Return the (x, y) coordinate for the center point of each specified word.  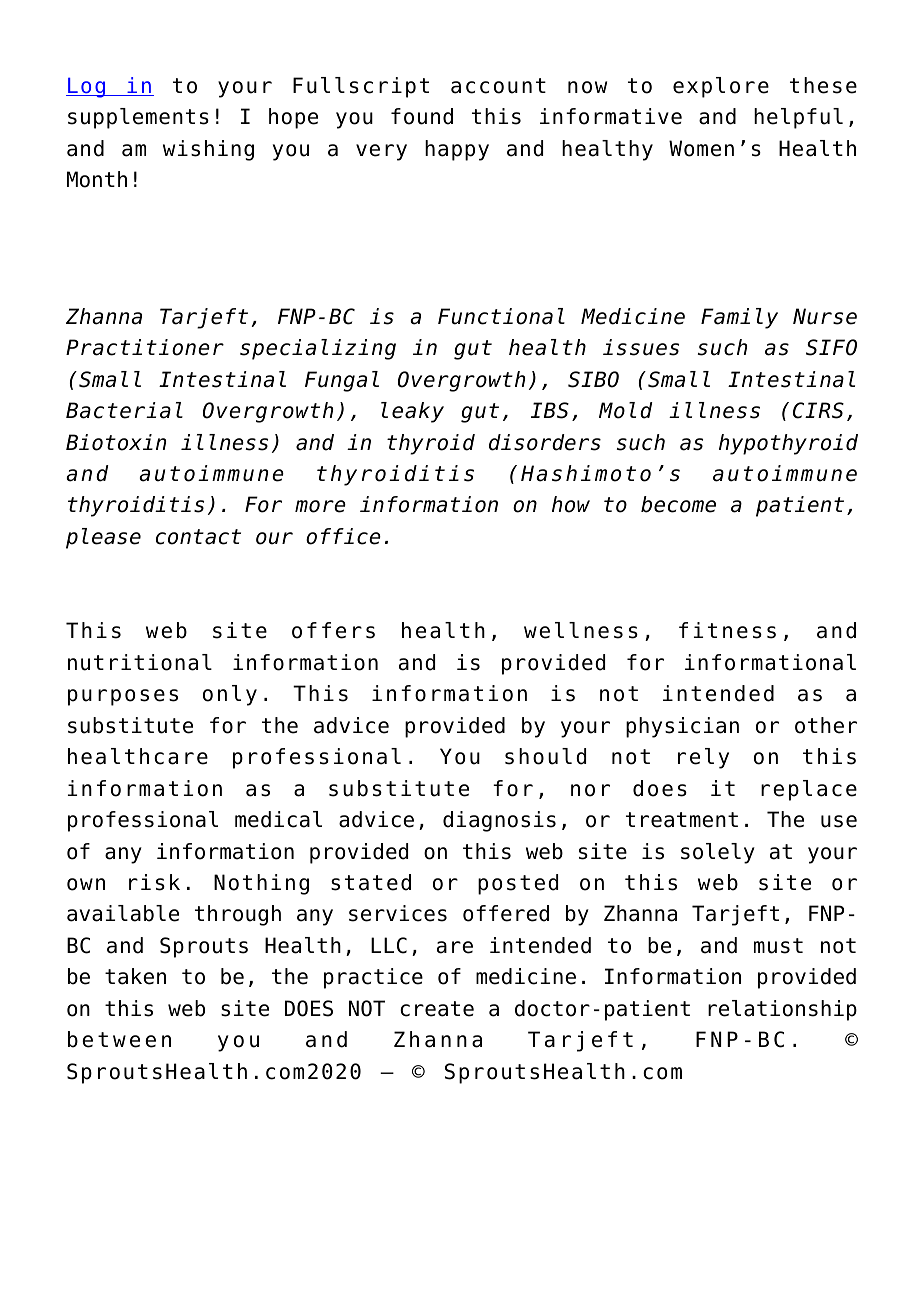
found (422, 116)
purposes (123, 697)
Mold (626, 410)
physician (682, 727)
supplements (138, 118)
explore (721, 87)
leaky (412, 412)
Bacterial (124, 410)
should (545, 756)
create (437, 1009)
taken (135, 976)
